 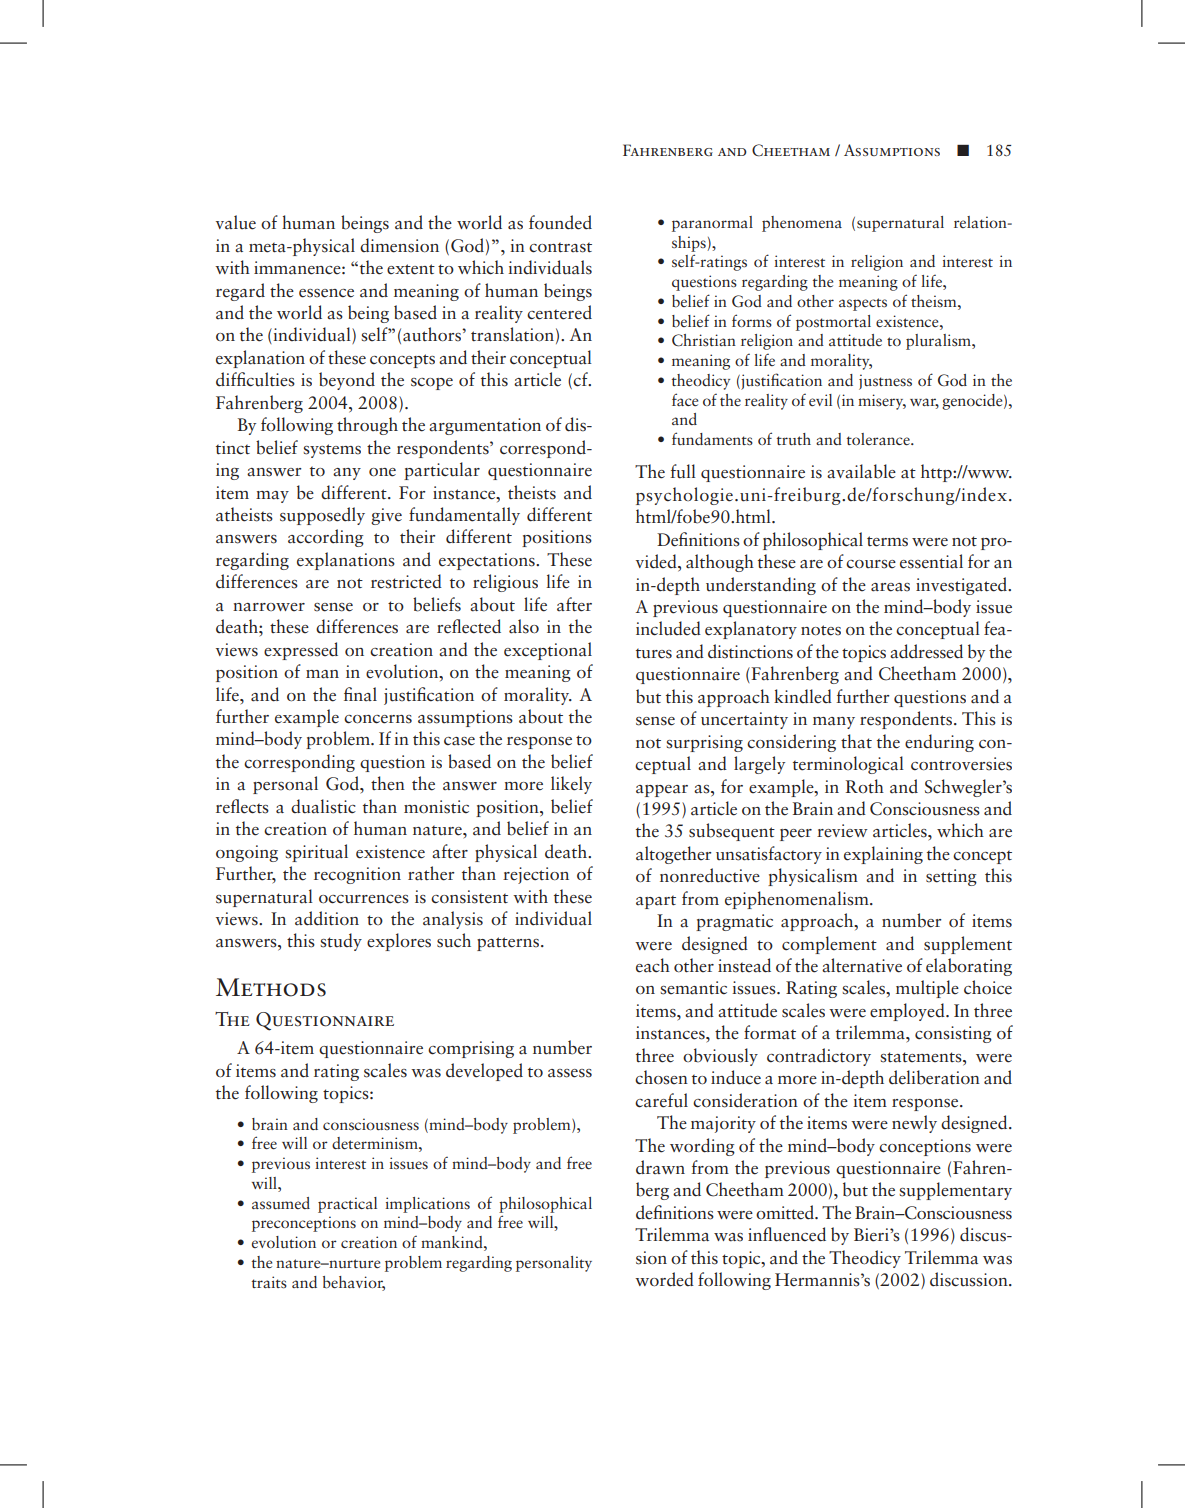 What do you see at coordinates (939, 743) in the screenshot?
I see `enduring` at bounding box center [939, 743].
